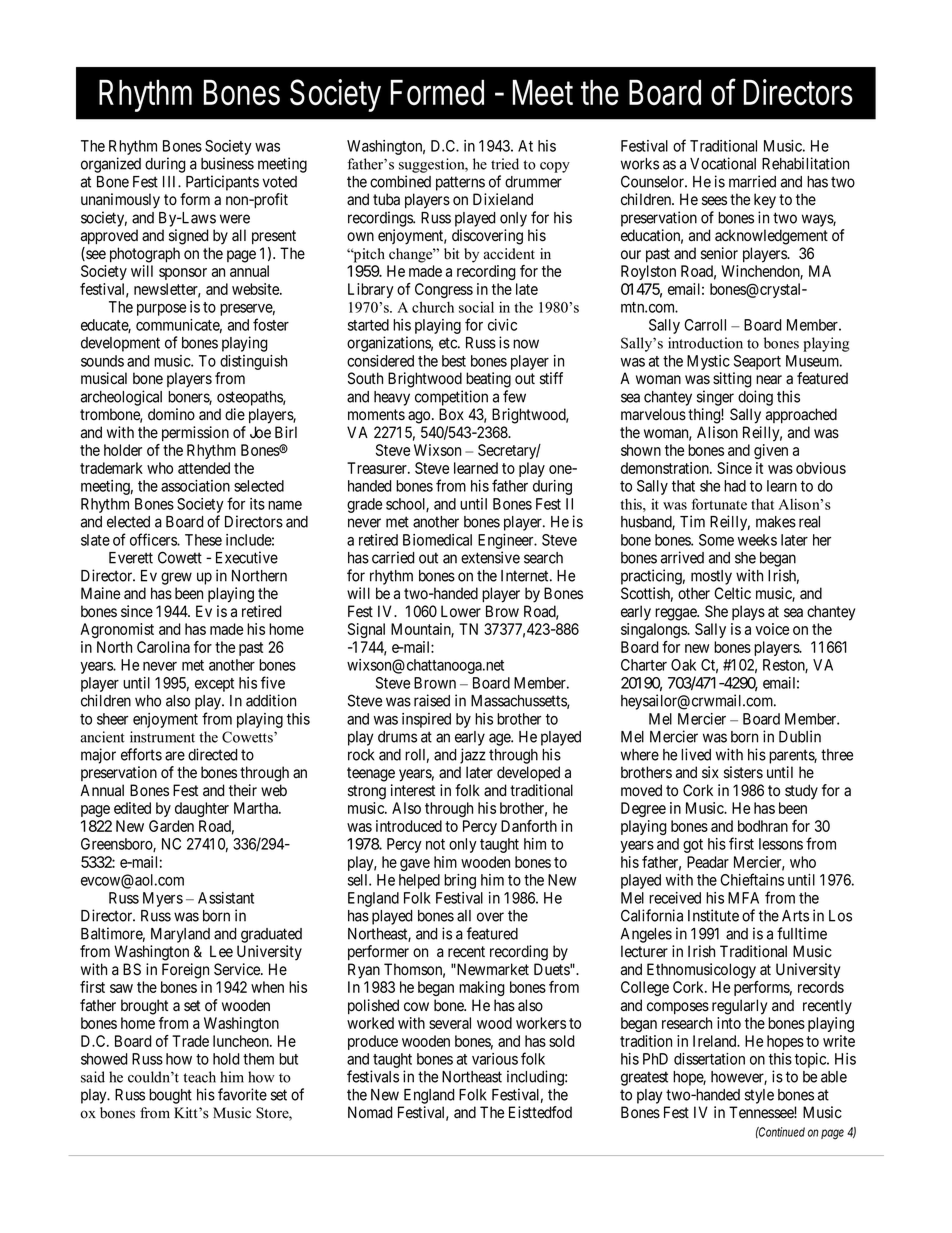 This page has width=952, height=1233. What do you see at coordinates (199, 1077) in the page?
I see `teach` at bounding box center [199, 1077].
